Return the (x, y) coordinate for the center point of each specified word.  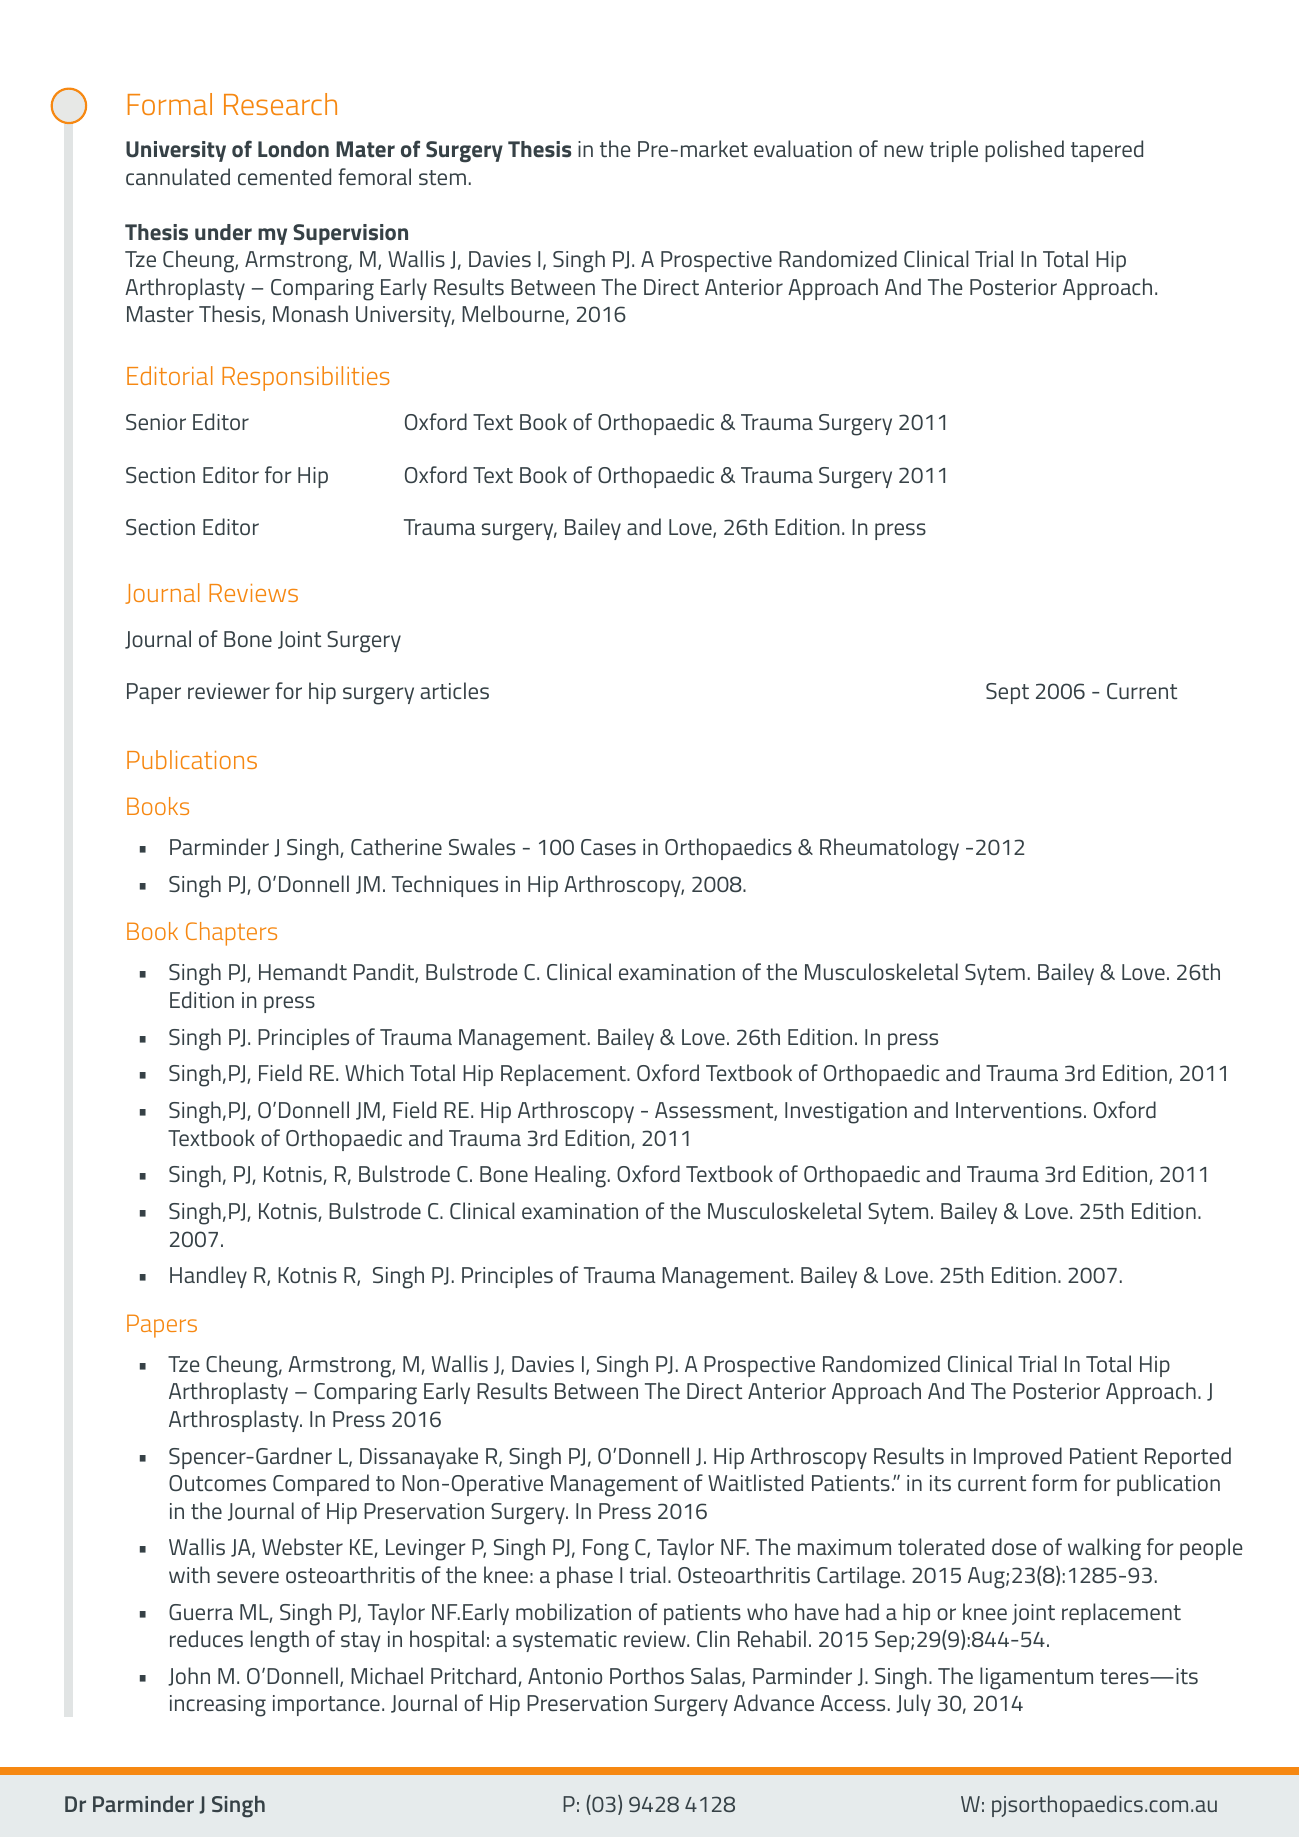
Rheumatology (889, 849)
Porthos (647, 1675)
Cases (608, 847)
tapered (1107, 151)
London (293, 149)
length (280, 1641)
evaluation (803, 148)
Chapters (231, 934)
